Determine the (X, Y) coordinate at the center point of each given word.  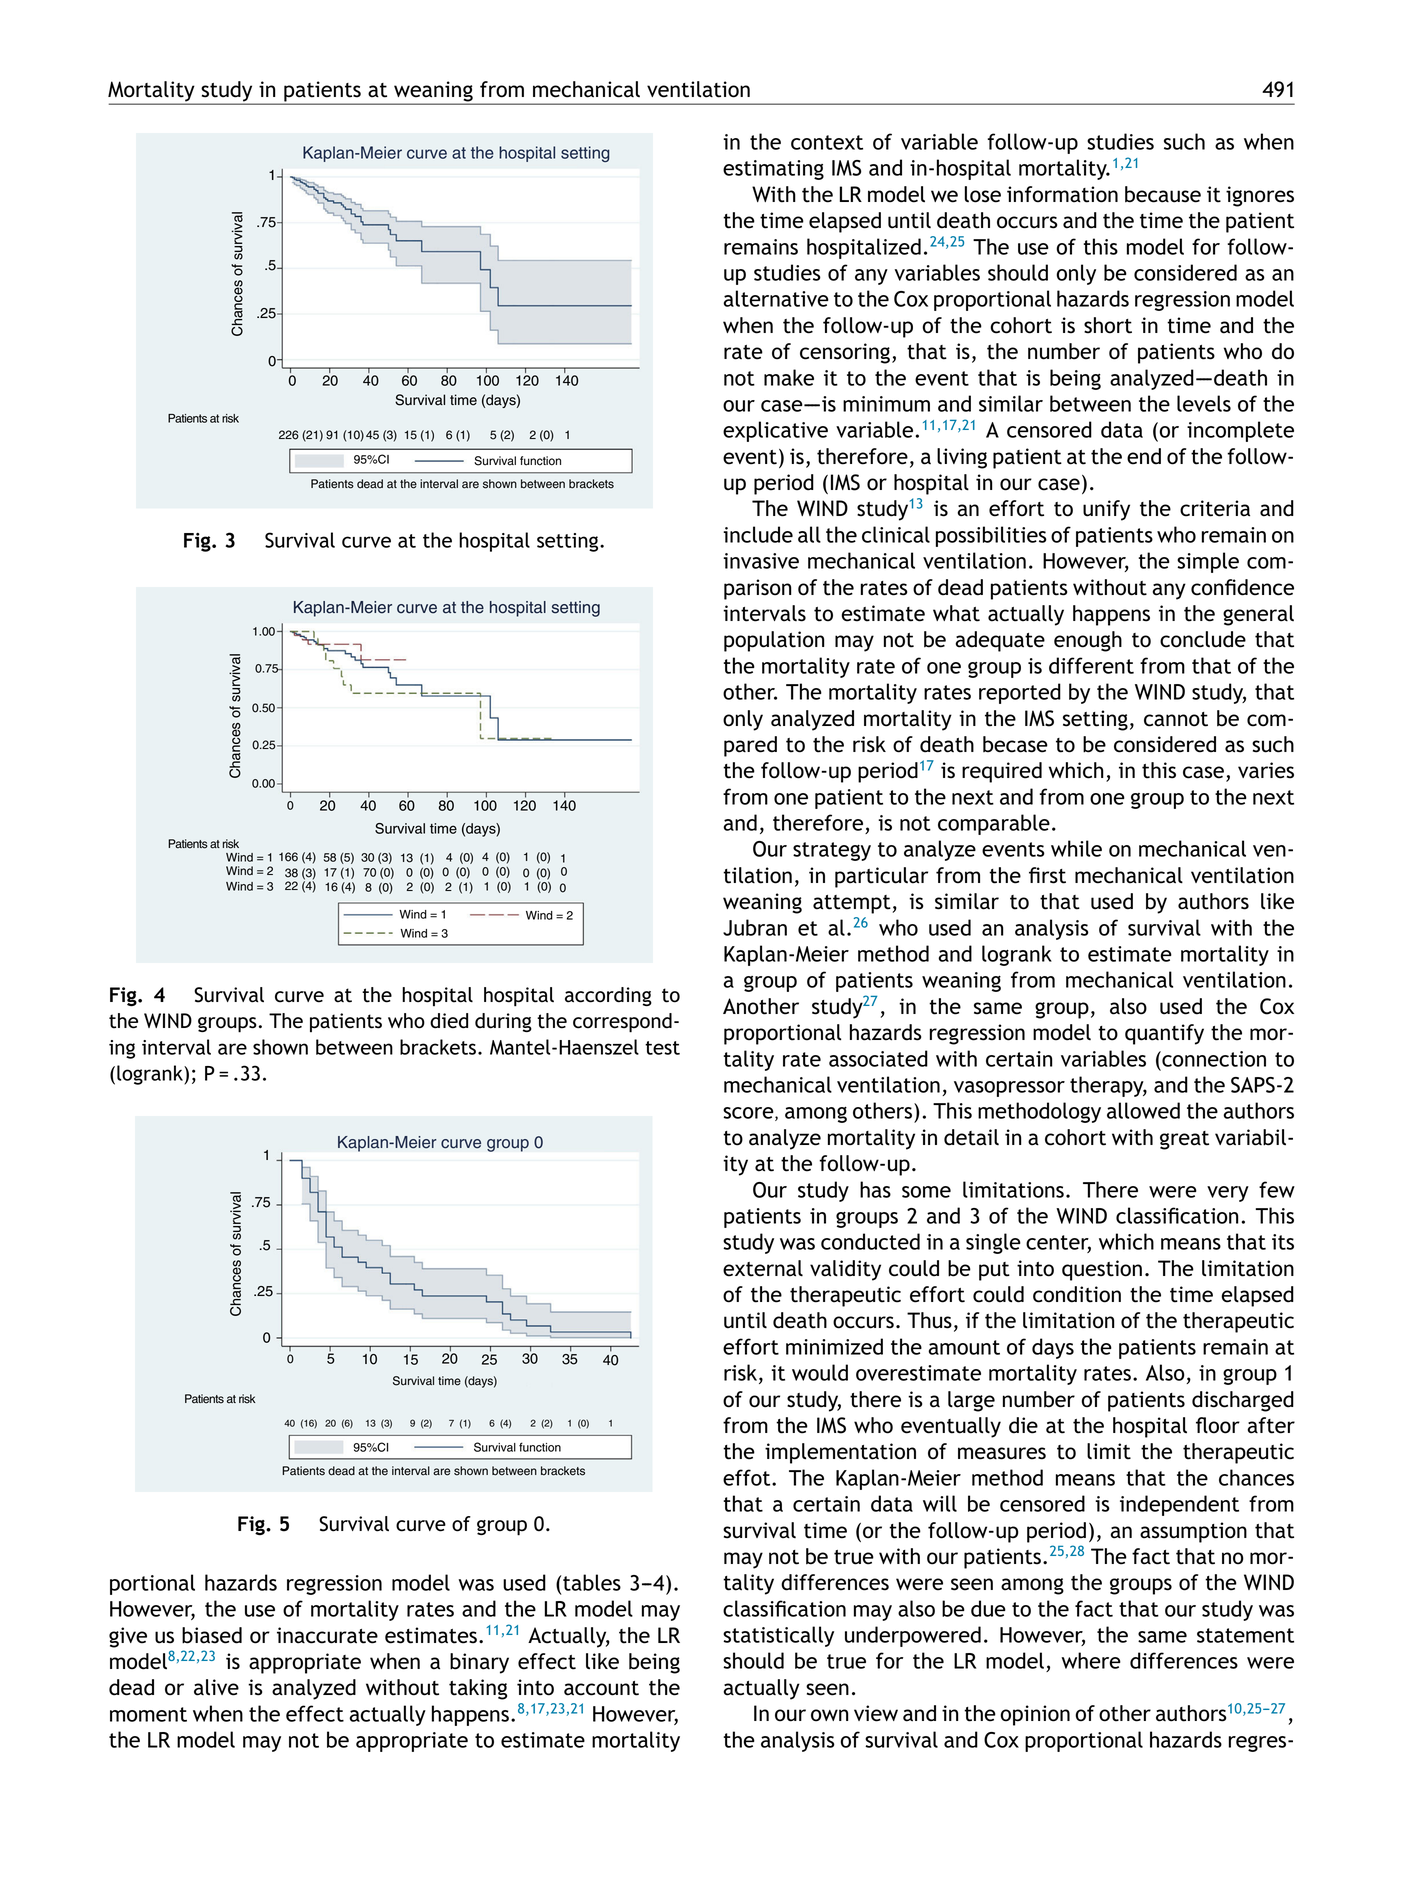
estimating (773, 170)
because (1163, 194)
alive (216, 1687)
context (827, 142)
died (449, 1021)
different (1091, 665)
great (1184, 1140)
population (774, 641)
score (749, 1114)
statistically (778, 1636)
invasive (761, 561)
